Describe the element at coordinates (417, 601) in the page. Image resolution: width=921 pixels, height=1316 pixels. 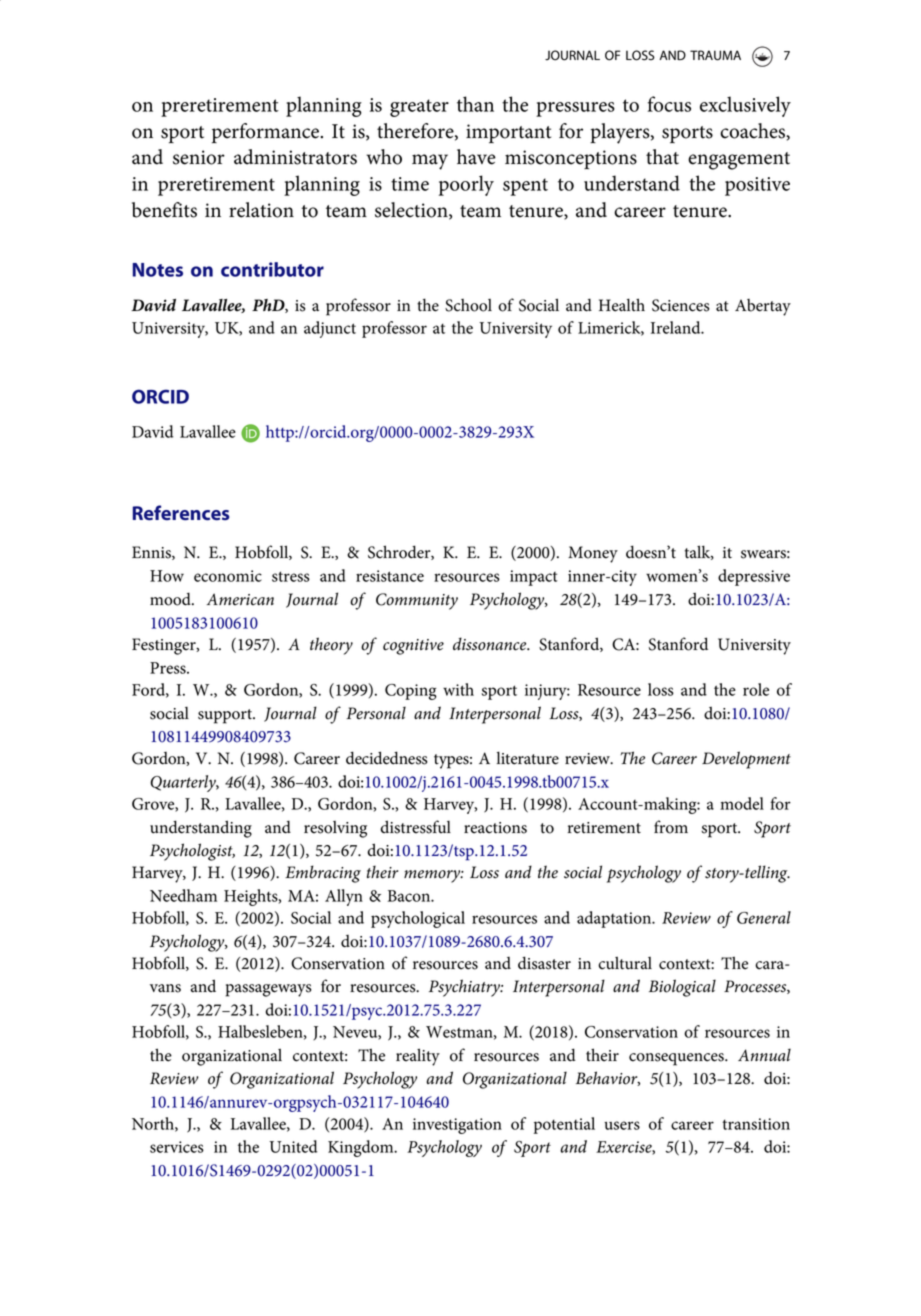
I see `Community` at that location.
